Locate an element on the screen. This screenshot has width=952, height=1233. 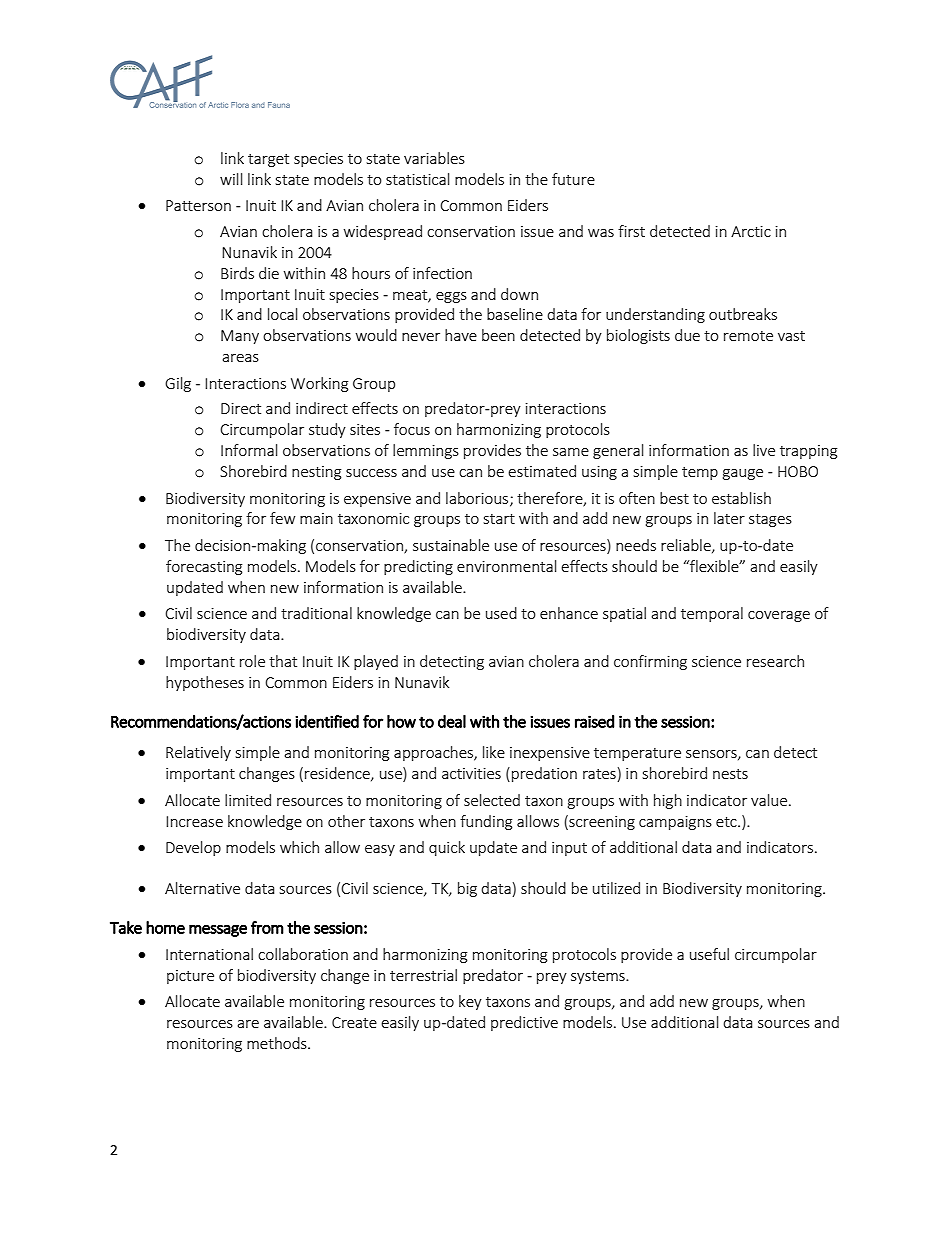
areas is located at coordinates (240, 358).
